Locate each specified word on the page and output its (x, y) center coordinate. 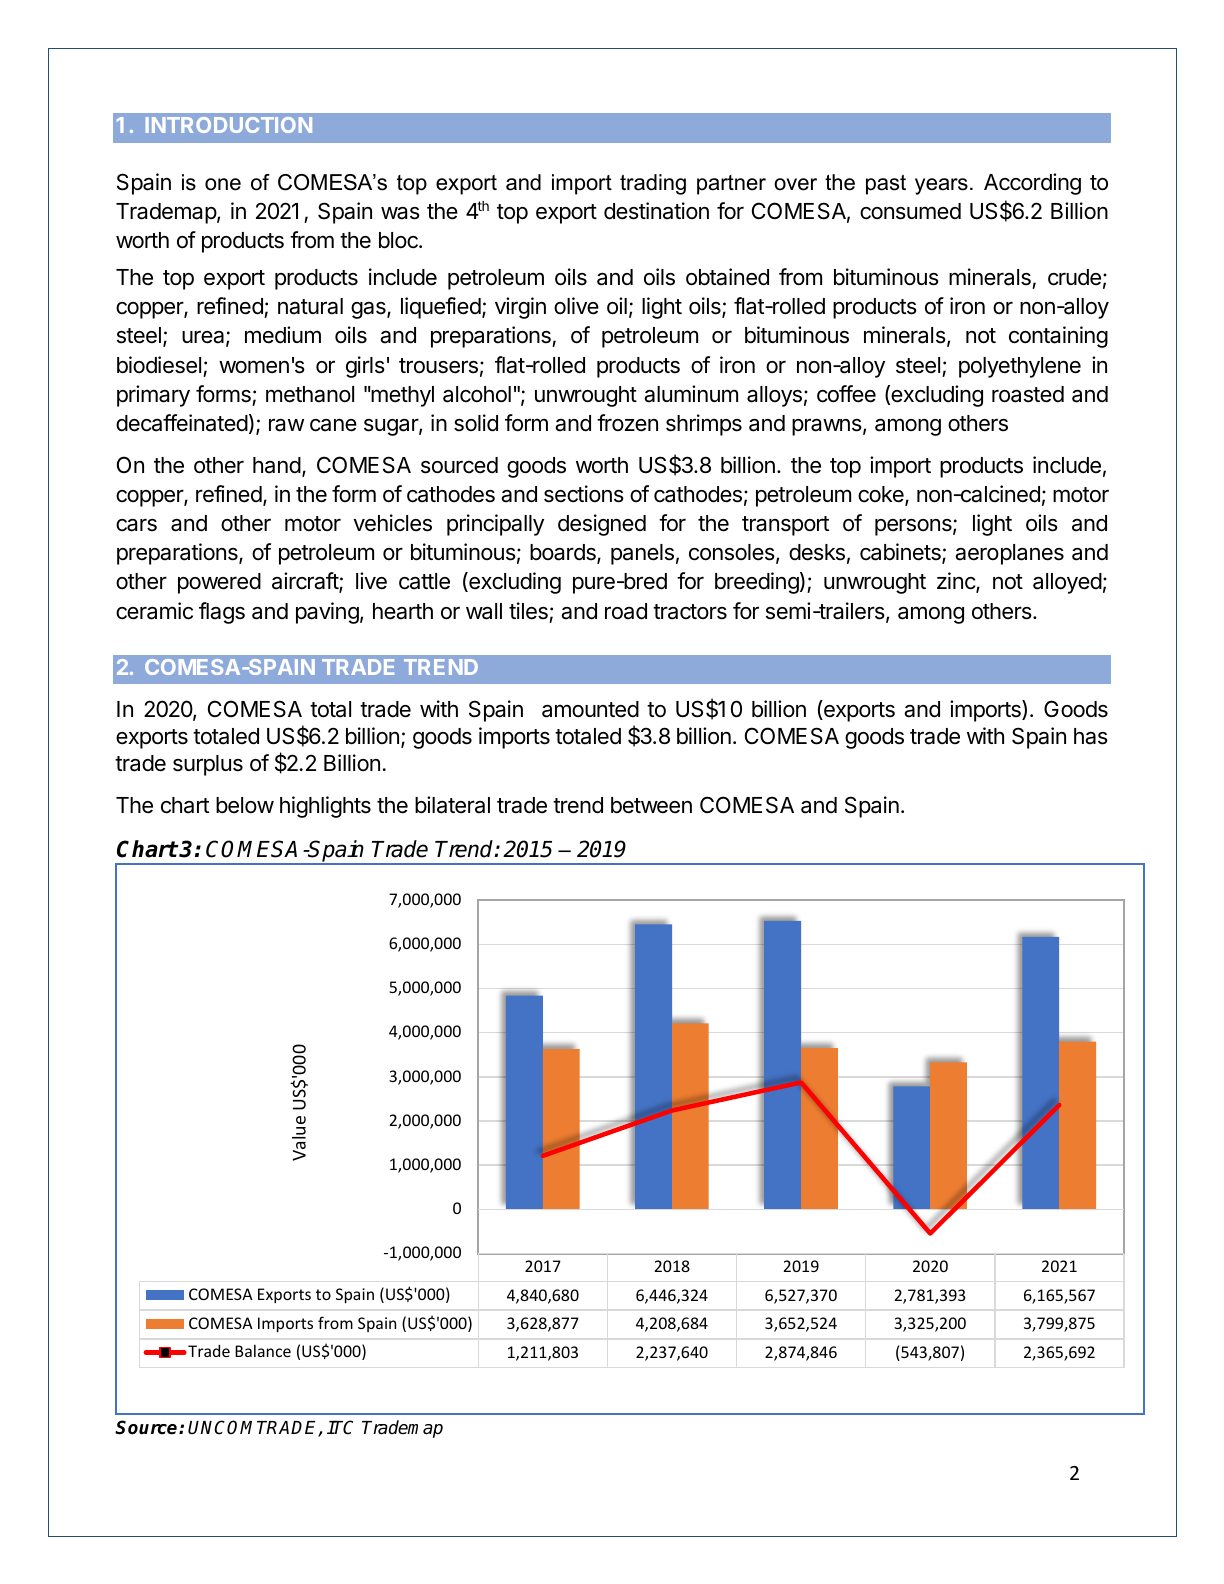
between (651, 805)
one (223, 184)
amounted (590, 709)
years (941, 186)
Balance (263, 1351)
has (1091, 736)
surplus (208, 765)
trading (653, 184)
